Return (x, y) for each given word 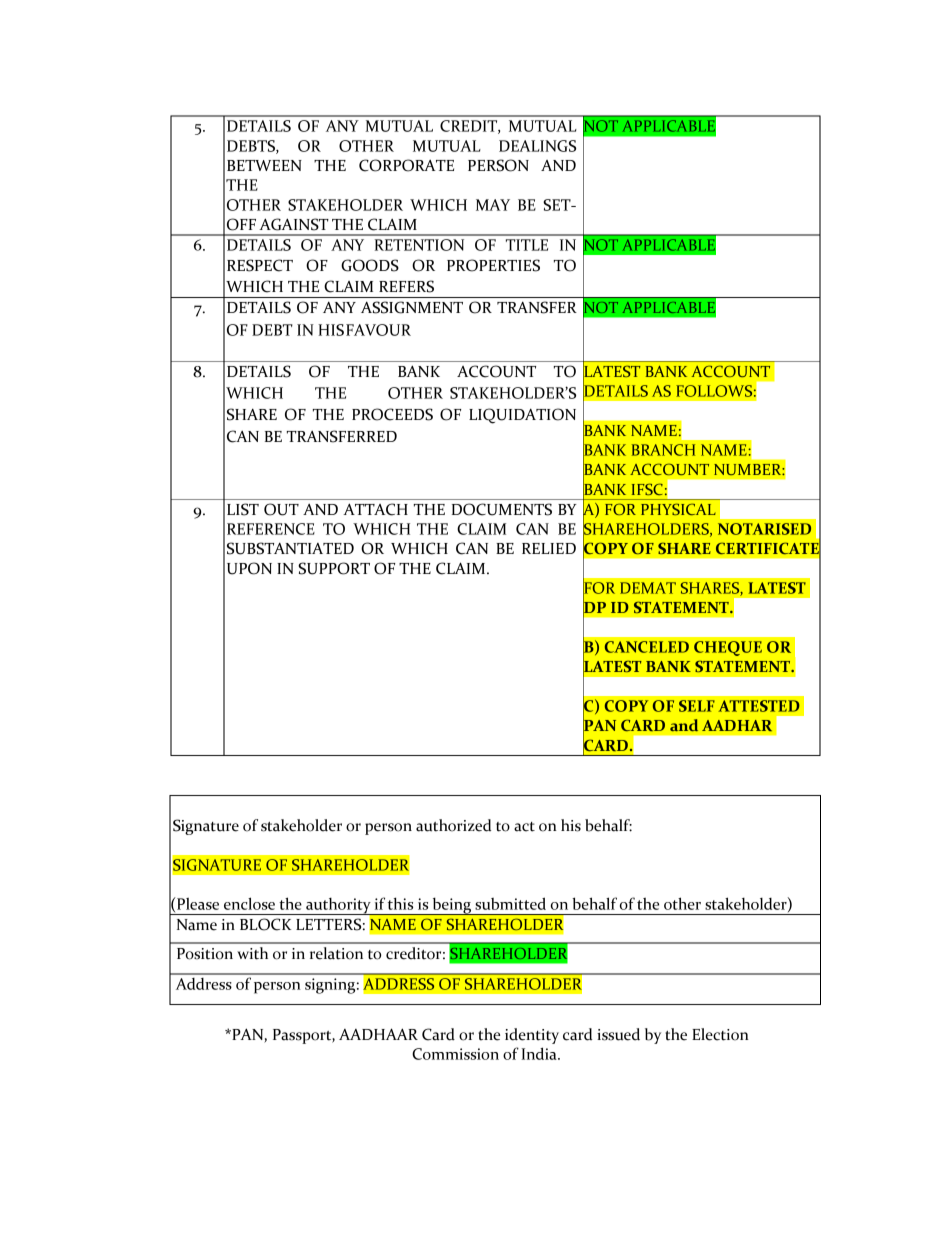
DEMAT (648, 588)
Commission (455, 1054)
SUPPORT (334, 568)
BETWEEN (264, 165)
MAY (493, 205)
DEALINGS (537, 146)
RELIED (549, 548)
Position (205, 954)
